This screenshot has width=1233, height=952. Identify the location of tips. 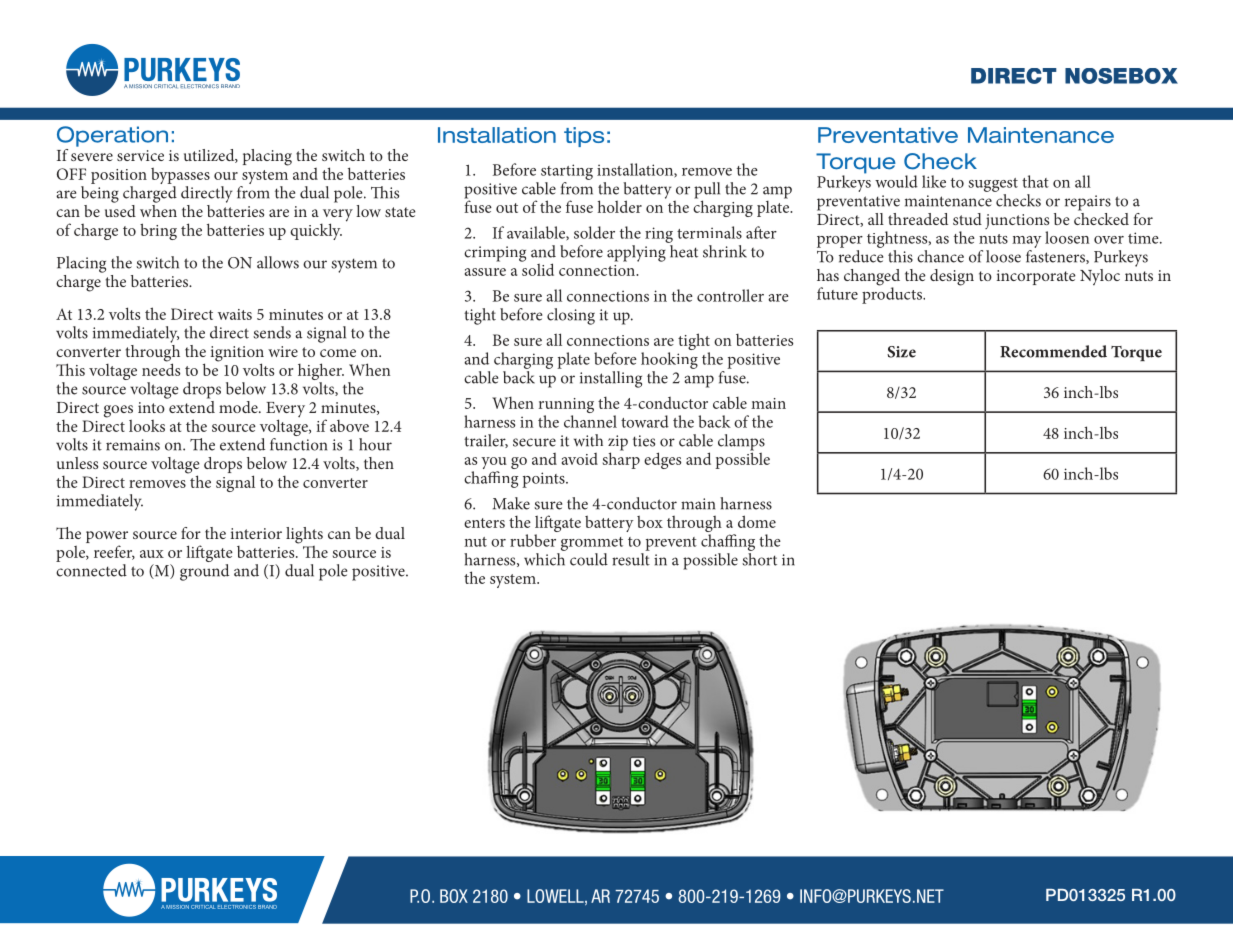
(584, 137).
